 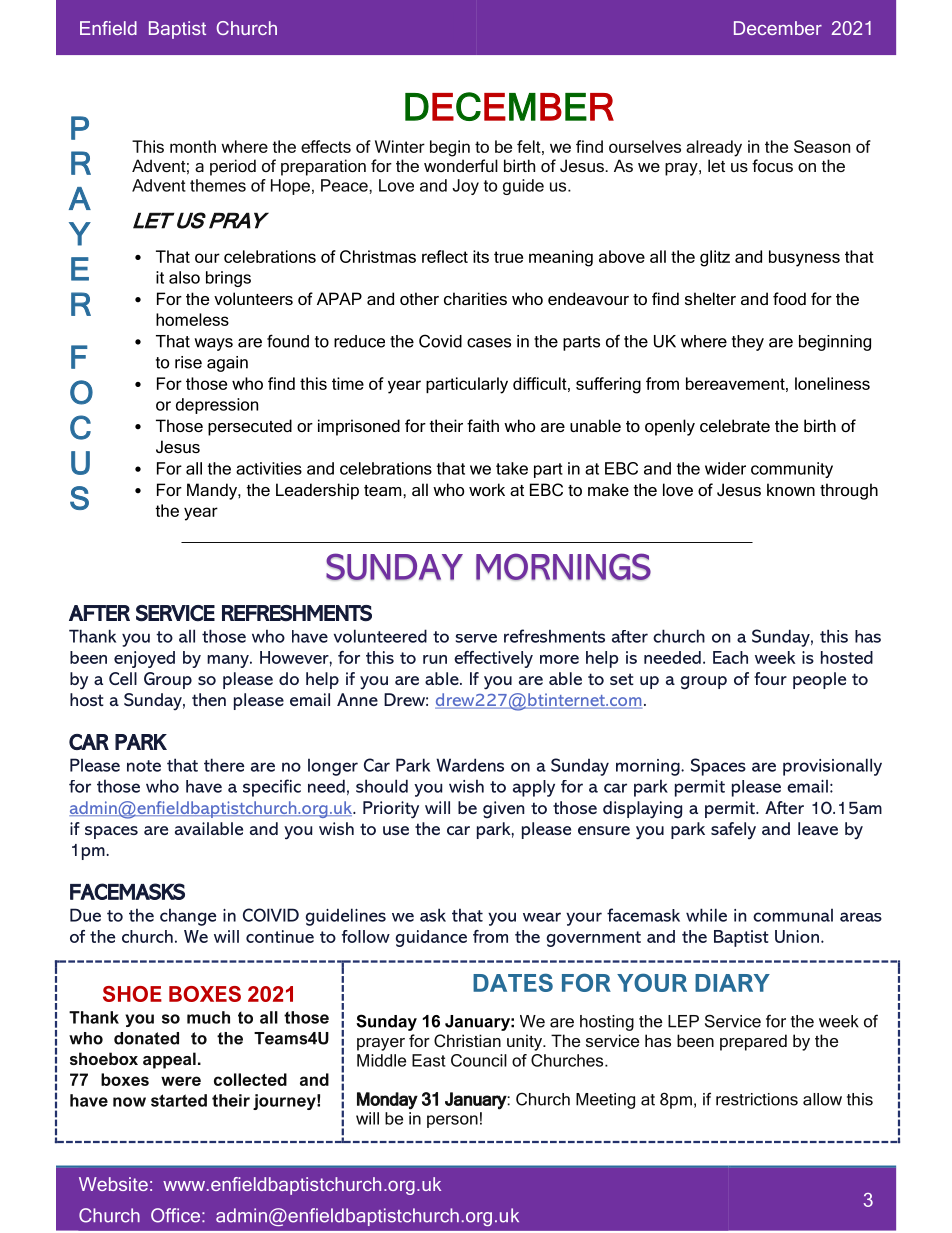 I want to click on restrictions, so click(x=757, y=1099).
